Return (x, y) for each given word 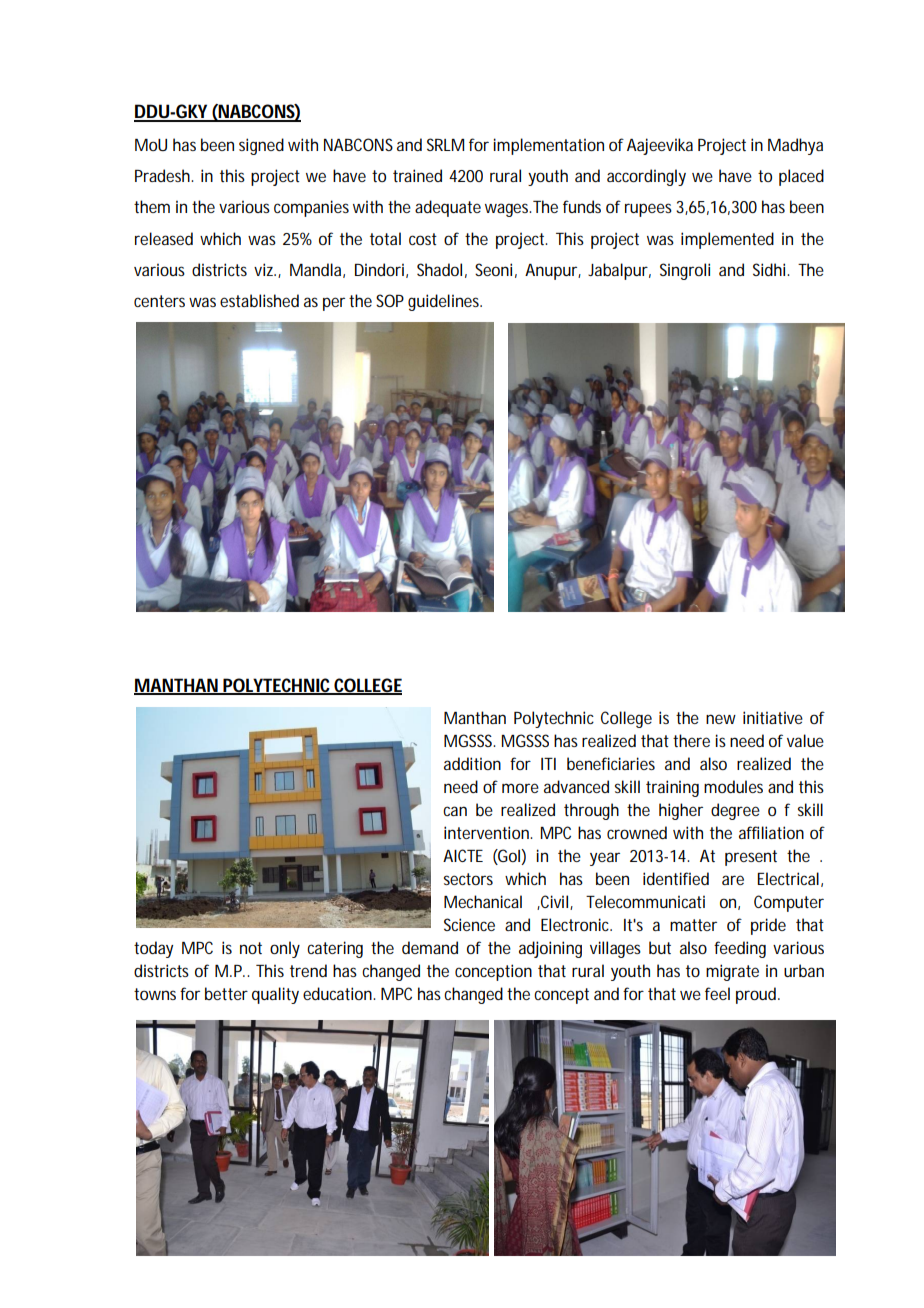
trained (417, 175)
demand (430, 947)
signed (261, 146)
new (721, 719)
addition (472, 763)
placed (801, 177)
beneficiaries (611, 763)
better (226, 993)
